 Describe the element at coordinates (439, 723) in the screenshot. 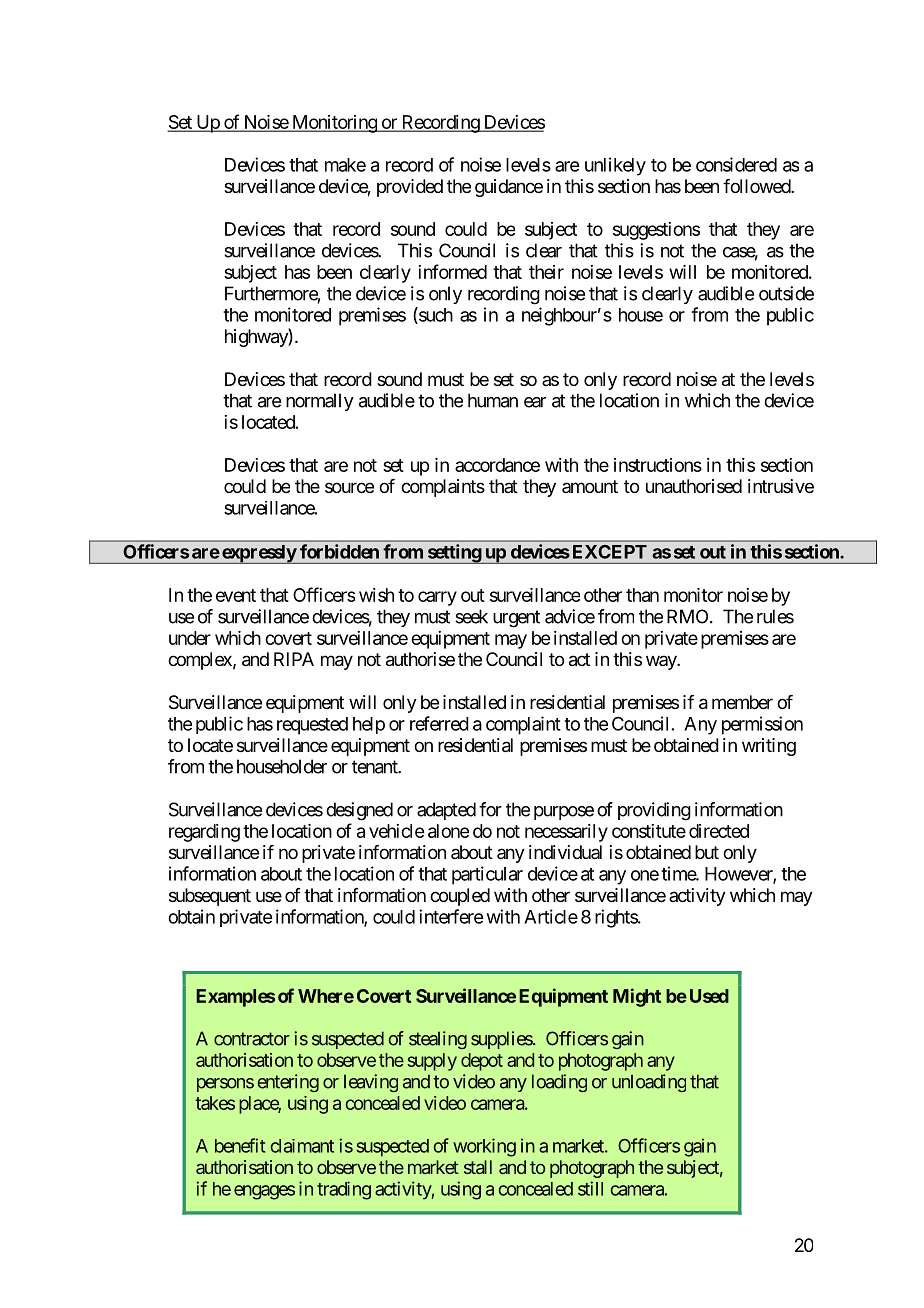

I see `referred` at that location.
